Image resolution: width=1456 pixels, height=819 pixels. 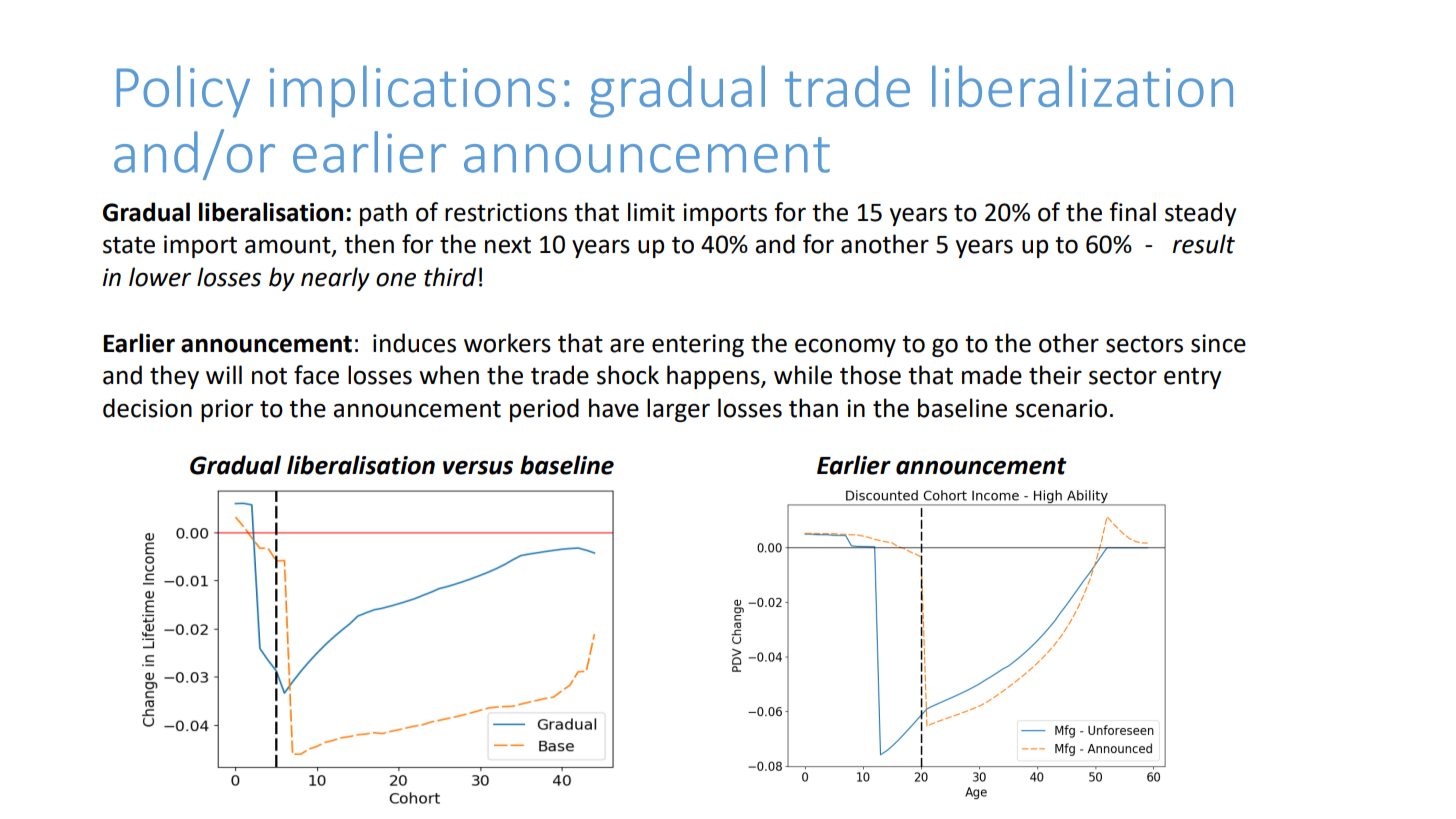 I want to click on versus, so click(x=478, y=467).
